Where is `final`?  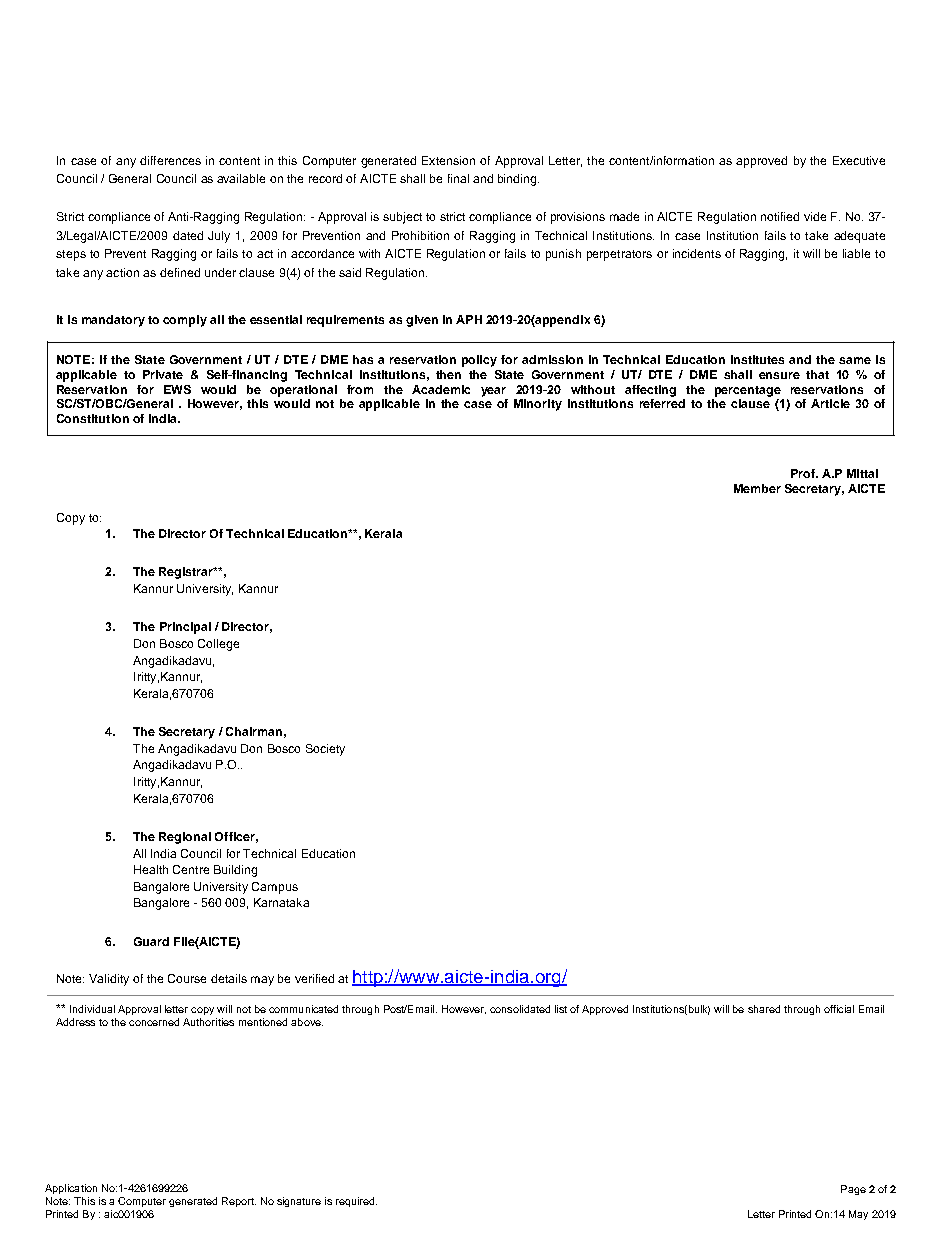 final is located at coordinates (458, 178).
